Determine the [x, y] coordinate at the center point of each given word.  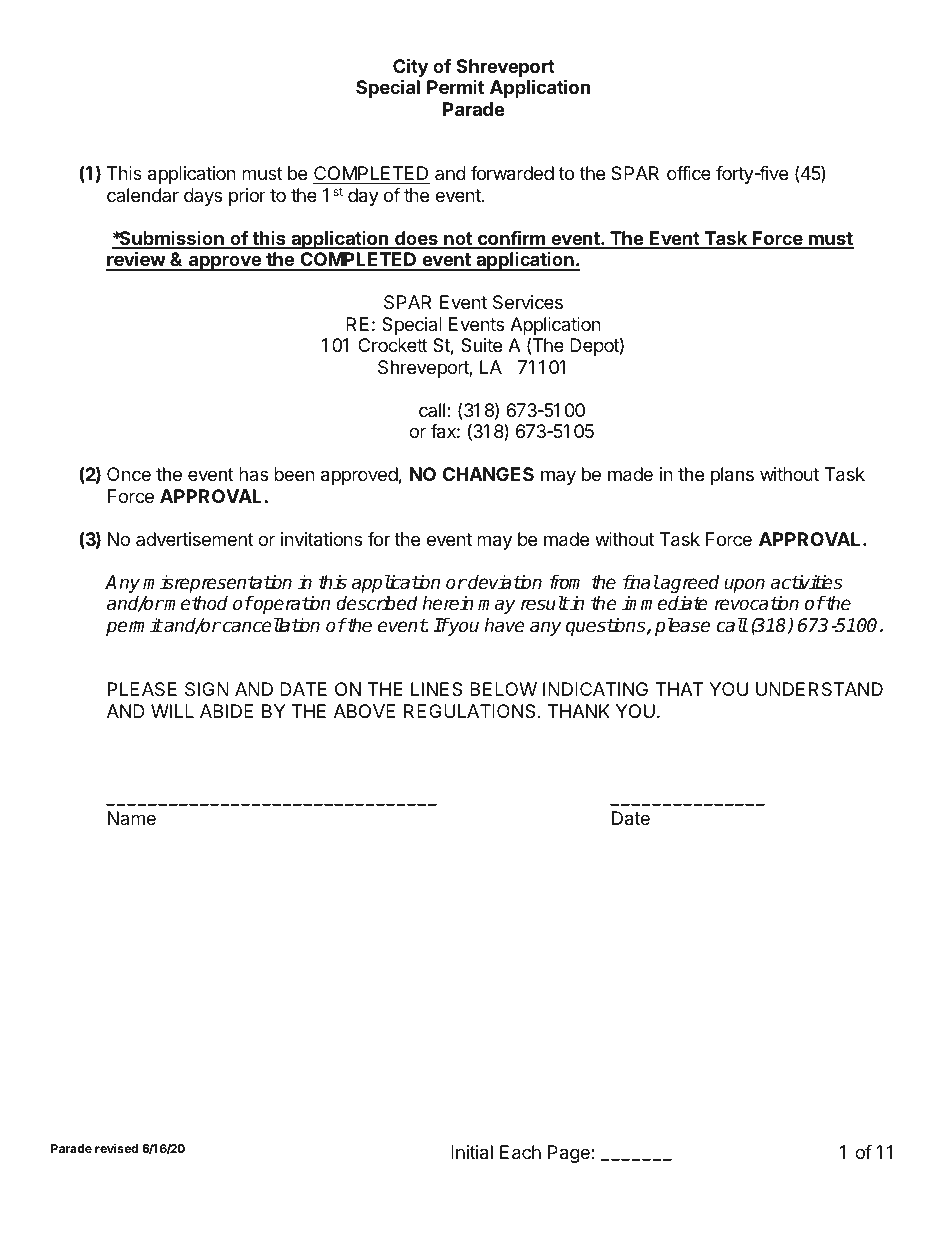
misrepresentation [217, 585]
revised [116, 1148]
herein [448, 603]
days [203, 197]
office [689, 173]
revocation [757, 603]
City [410, 69]
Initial [472, 1152]
